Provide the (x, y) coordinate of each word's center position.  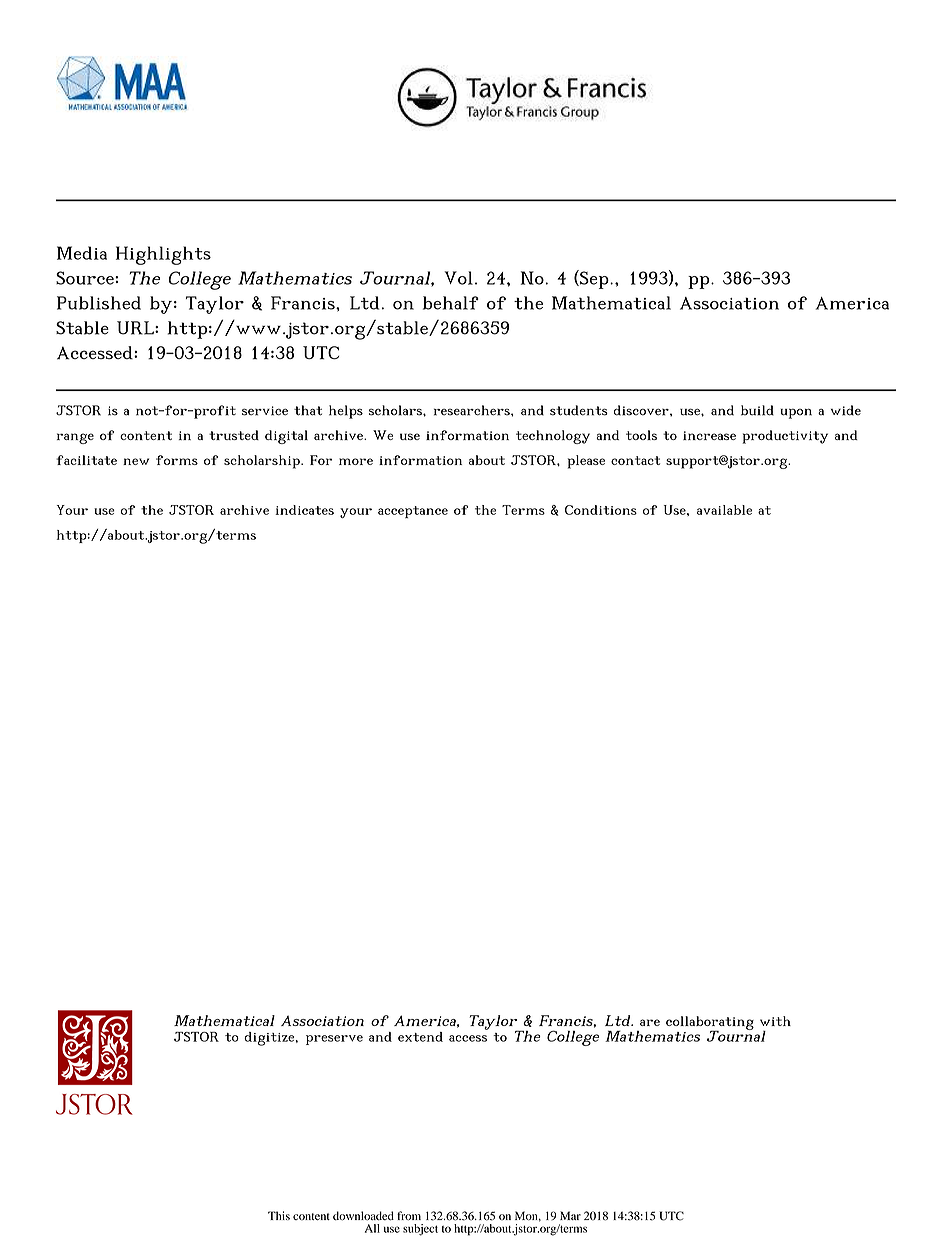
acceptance (413, 512)
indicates (304, 510)
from (409, 1216)
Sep (594, 279)
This (279, 1215)
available (724, 510)
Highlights (163, 255)
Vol (458, 278)
